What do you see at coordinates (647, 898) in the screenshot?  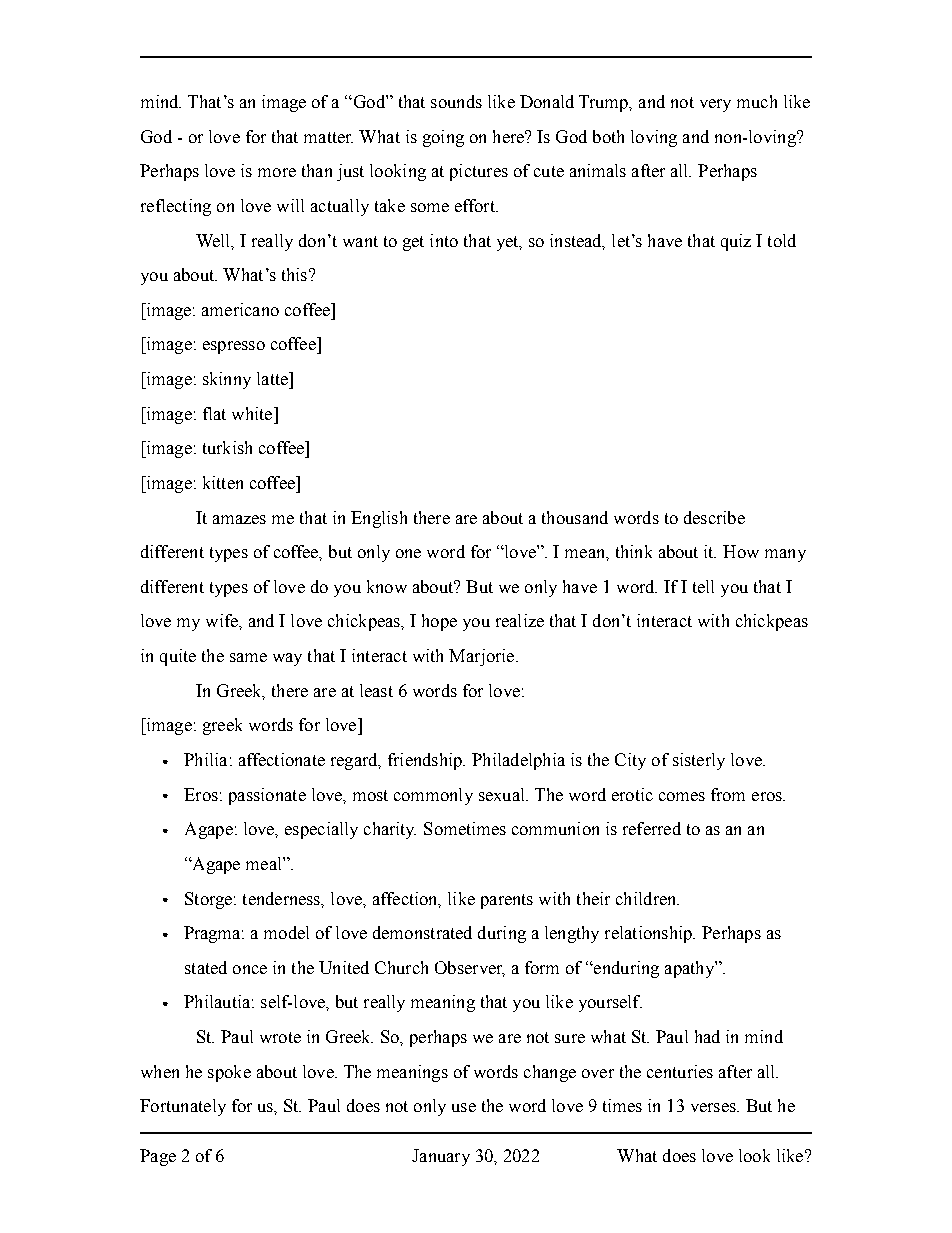 I see `children` at bounding box center [647, 898].
